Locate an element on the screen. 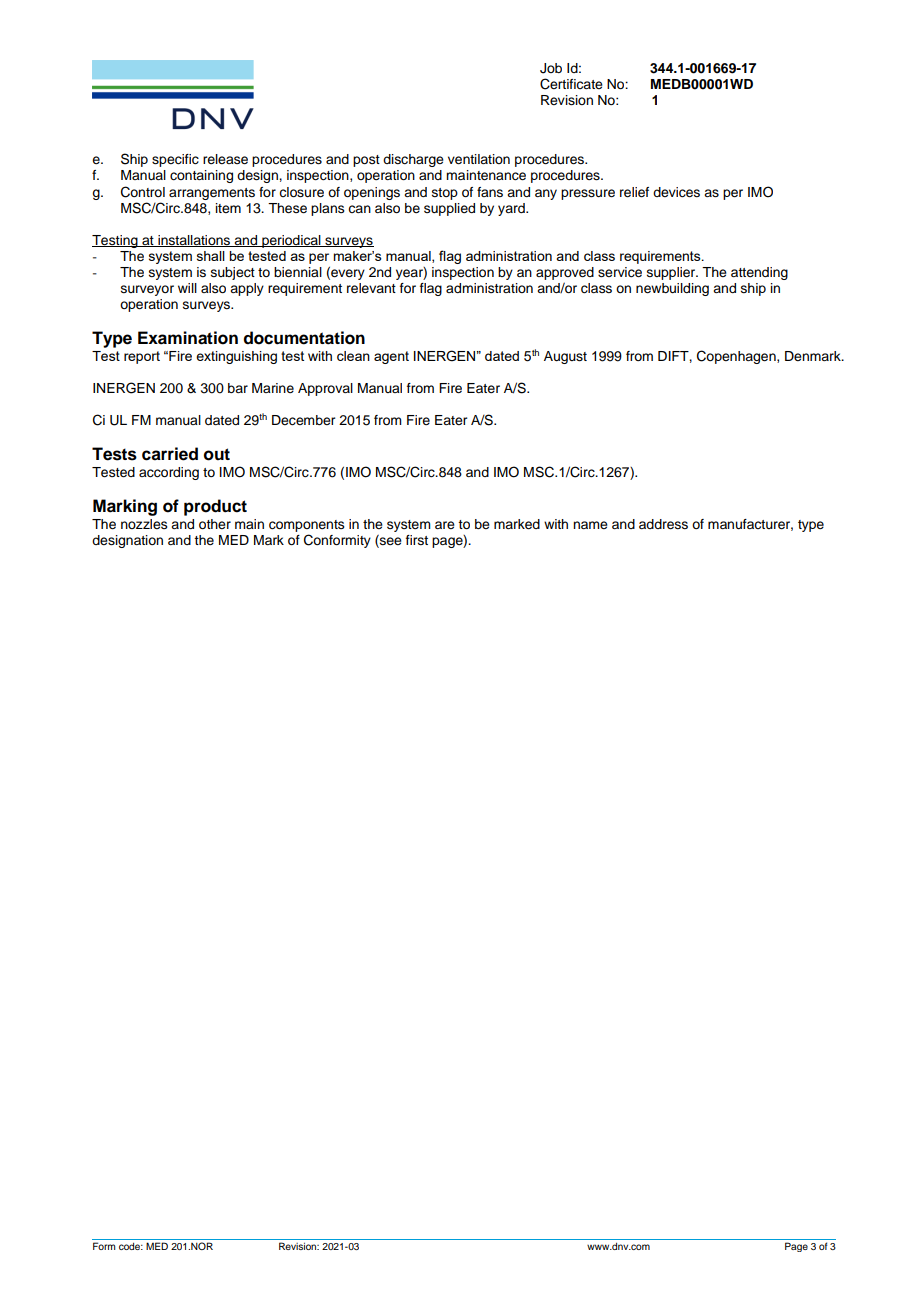  release is located at coordinates (225, 159).
